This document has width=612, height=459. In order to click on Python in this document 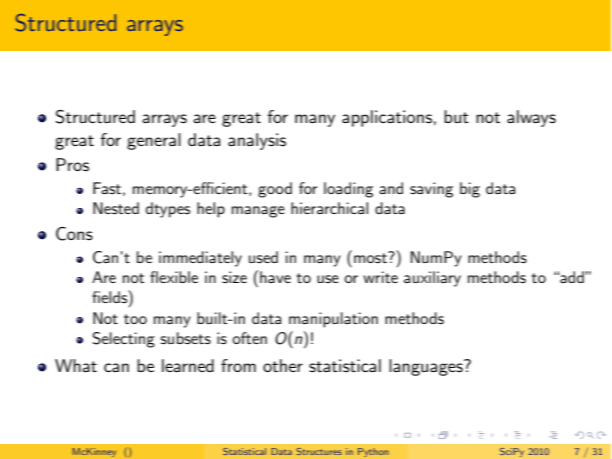, I will do `click(373, 452)`.
